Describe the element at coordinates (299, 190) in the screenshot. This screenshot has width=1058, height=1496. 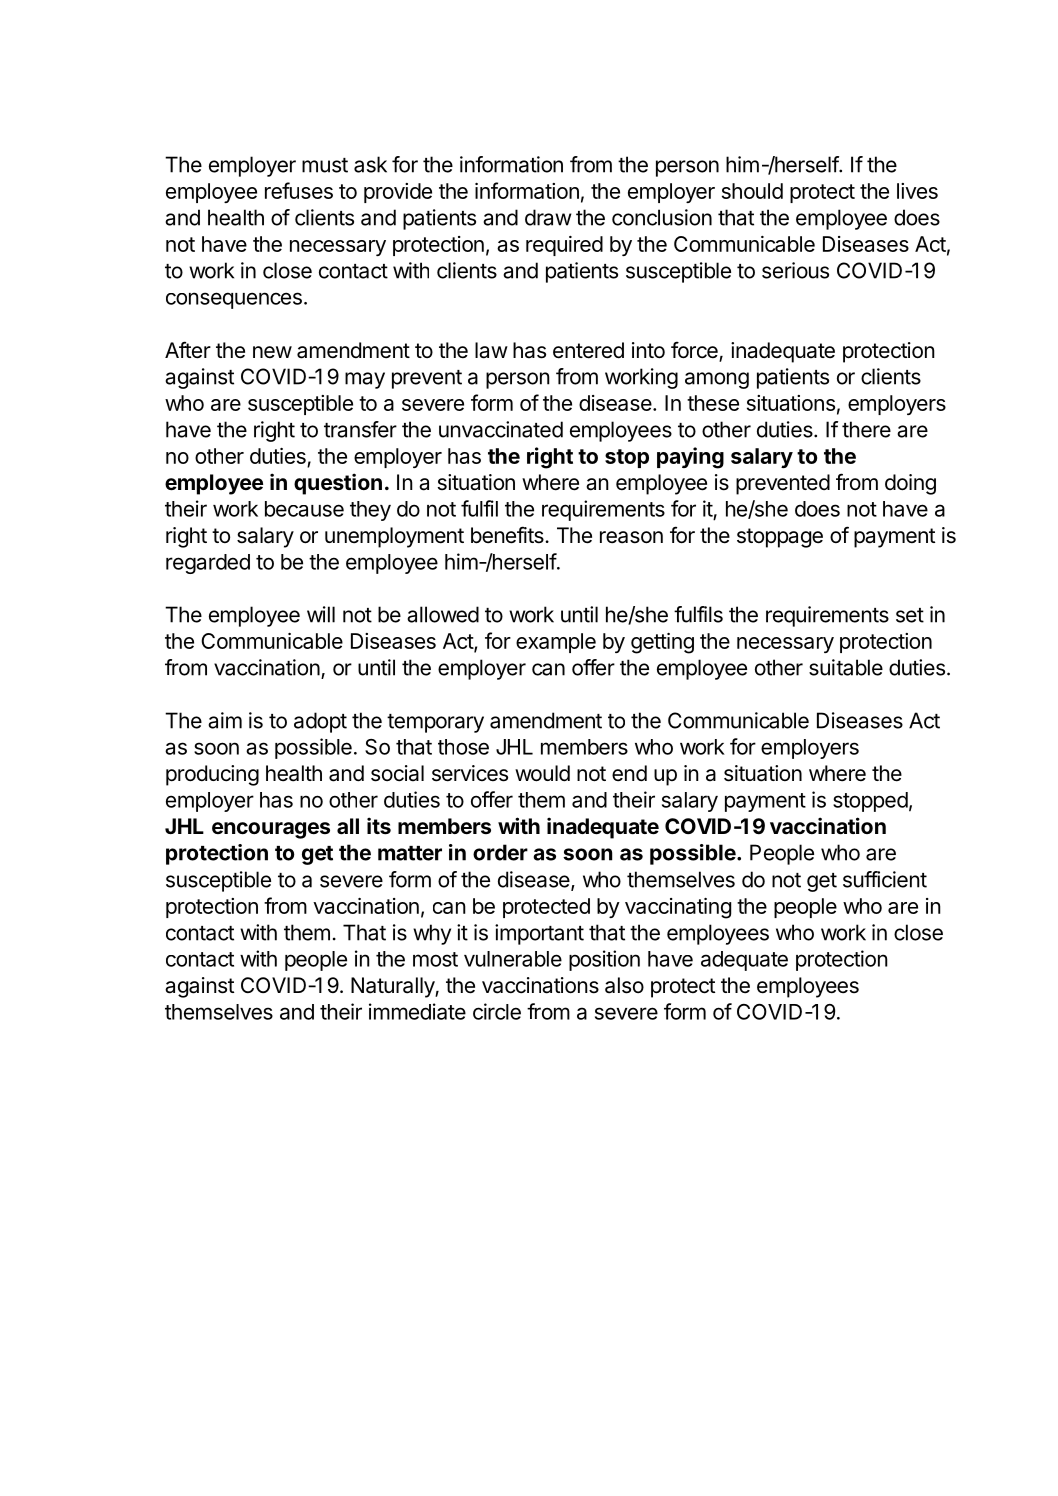
I see `refuses` at that location.
